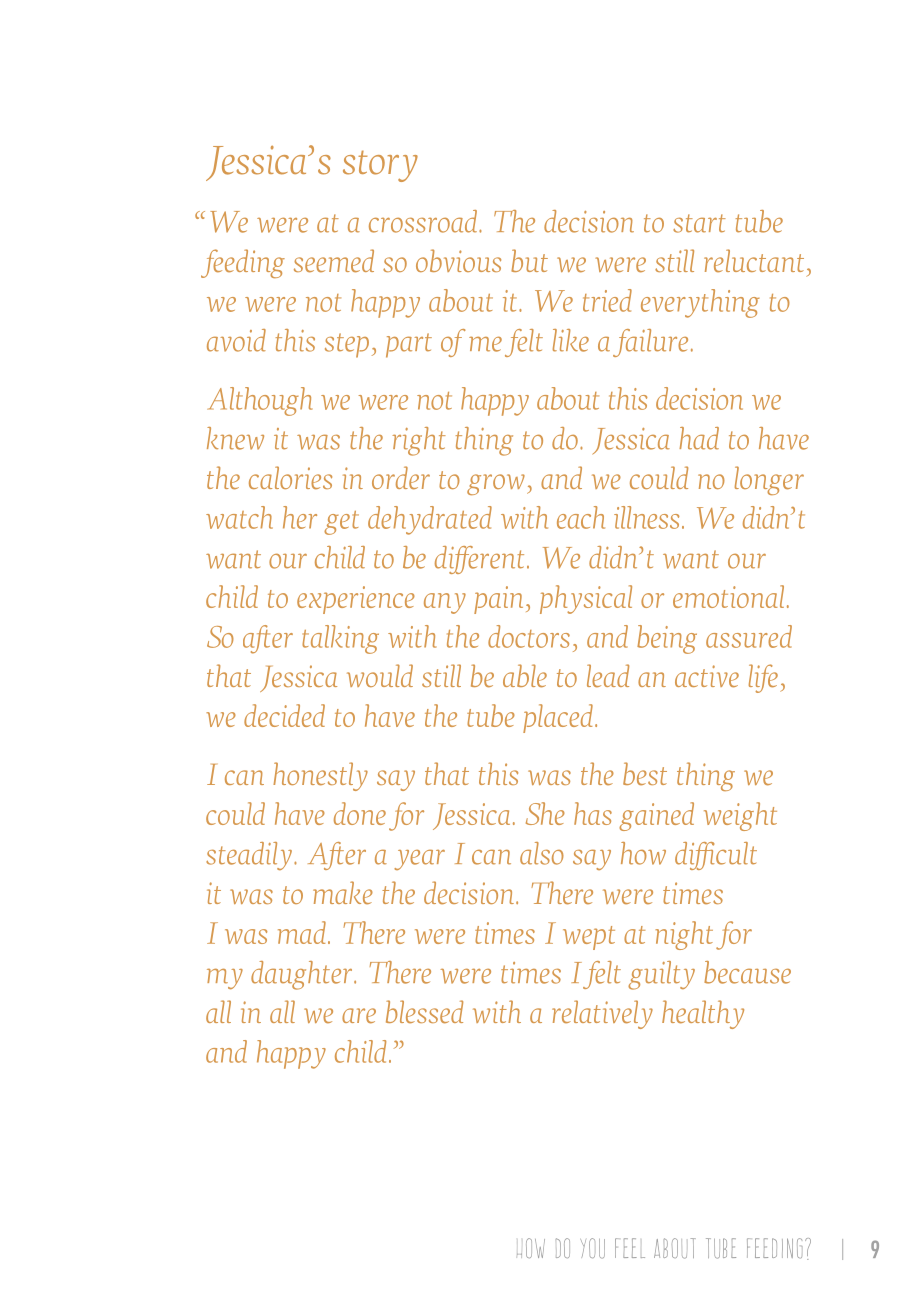 Image resolution: width=924 pixels, height=1311 pixels. What do you see at coordinates (525, 676) in the screenshot?
I see `able` at bounding box center [525, 676].
